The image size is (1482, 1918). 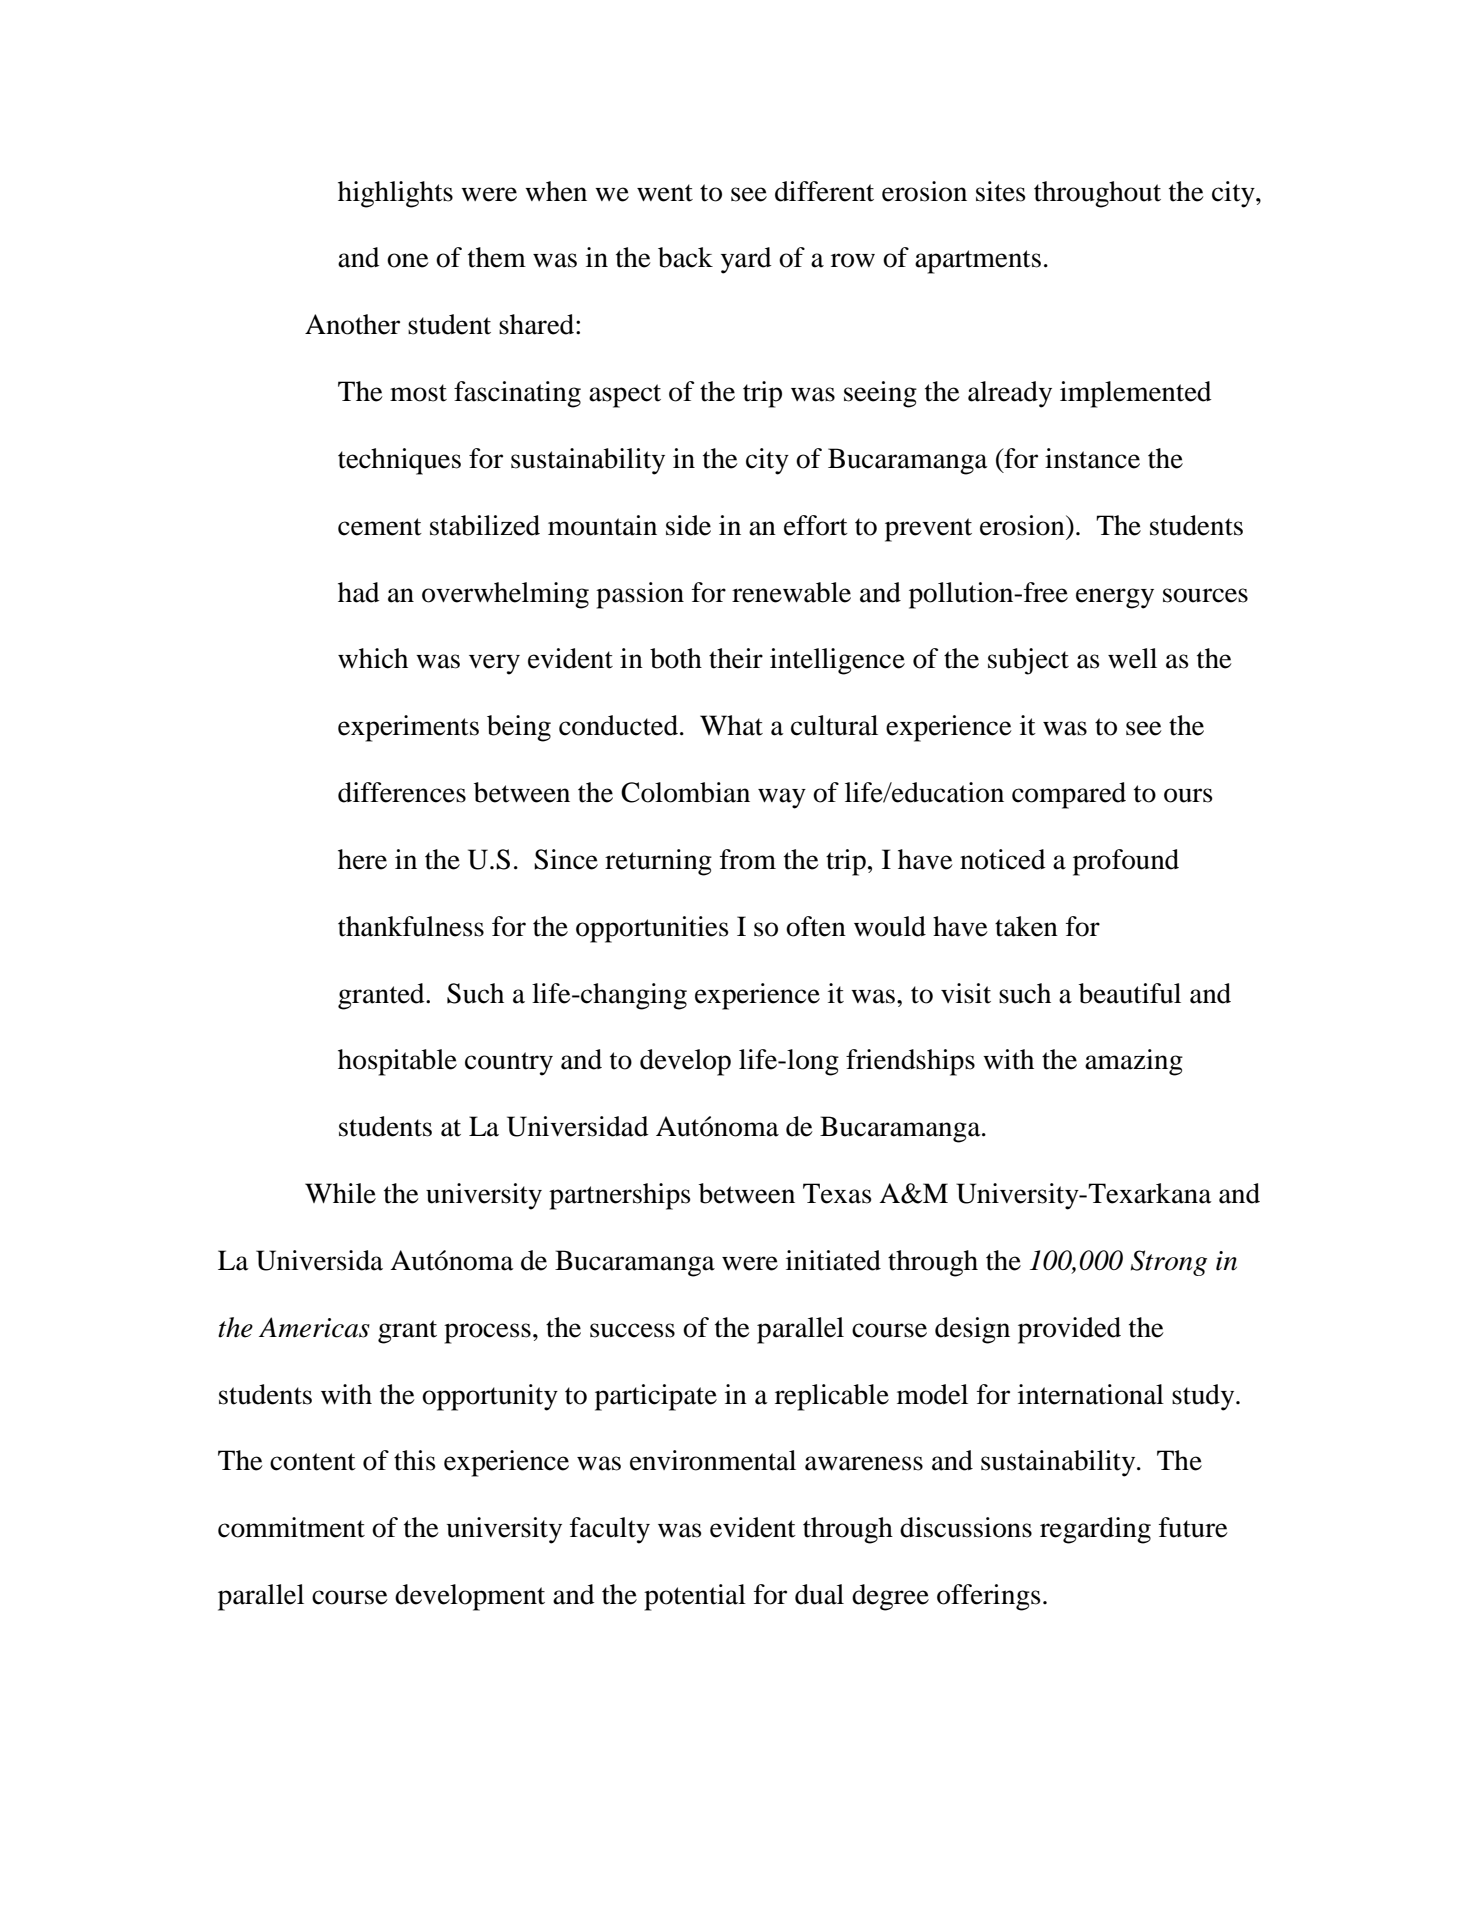 What do you see at coordinates (291, 1527) in the screenshot?
I see `commitment` at bounding box center [291, 1527].
